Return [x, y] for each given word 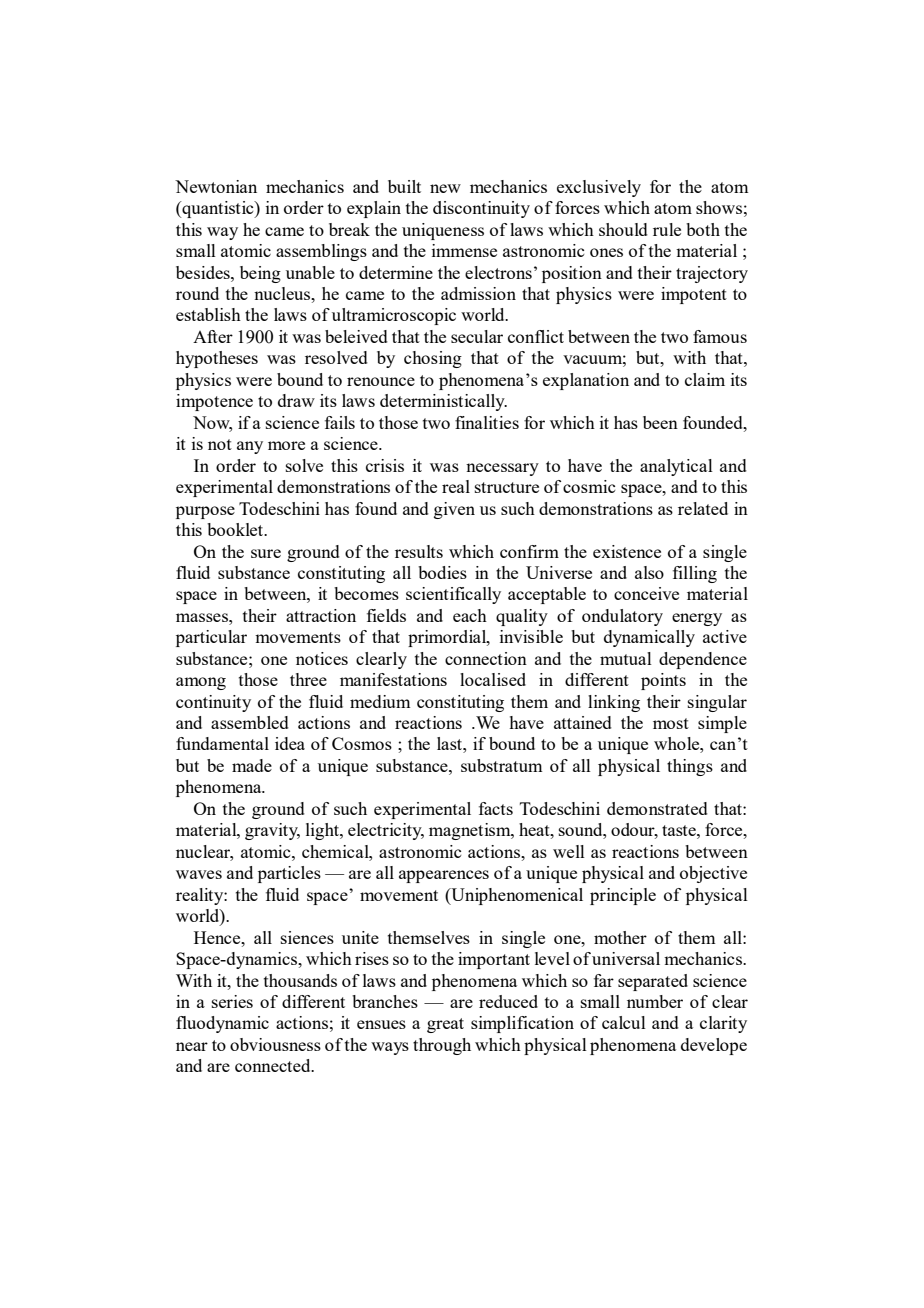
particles [289, 874]
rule [667, 229]
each [470, 615]
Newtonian [216, 186]
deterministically [443, 402]
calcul [624, 1022]
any [250, 447]
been [660, 422]
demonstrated [657, 808]
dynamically [649, 638]
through [442, 1046]
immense [464, 250]
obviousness [275, 1044]
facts [496, 808]
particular [211, 638]
